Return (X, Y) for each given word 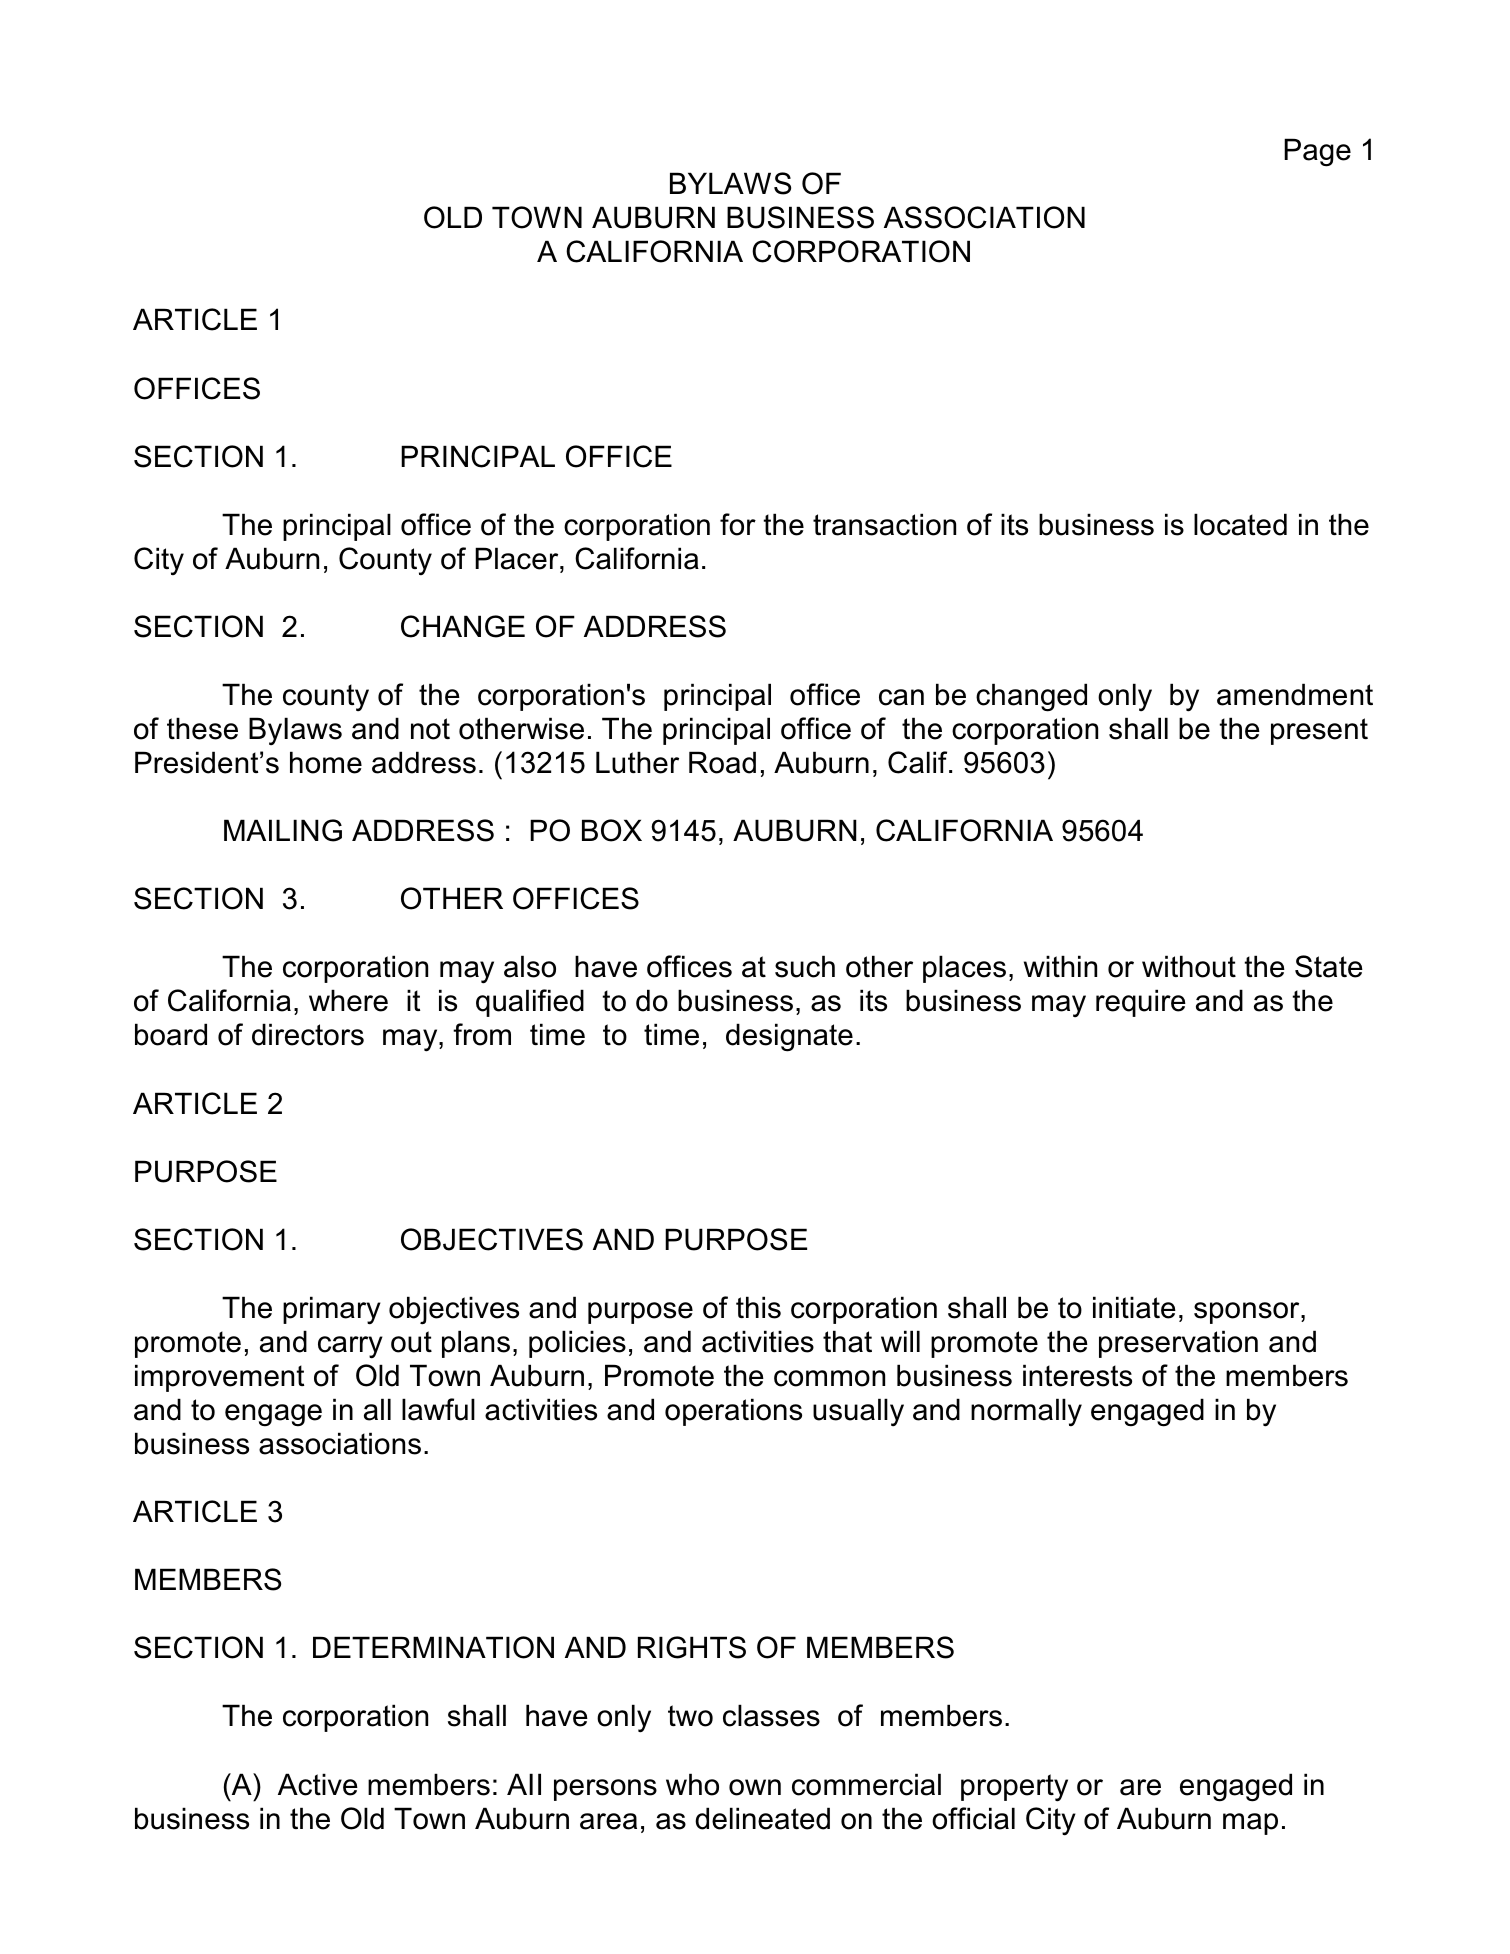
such (805, 966)
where (348, 1000)
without (1189, 966)
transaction (884, 524)
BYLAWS (730, 183)
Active (318, 1784)
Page (1317, 152)
